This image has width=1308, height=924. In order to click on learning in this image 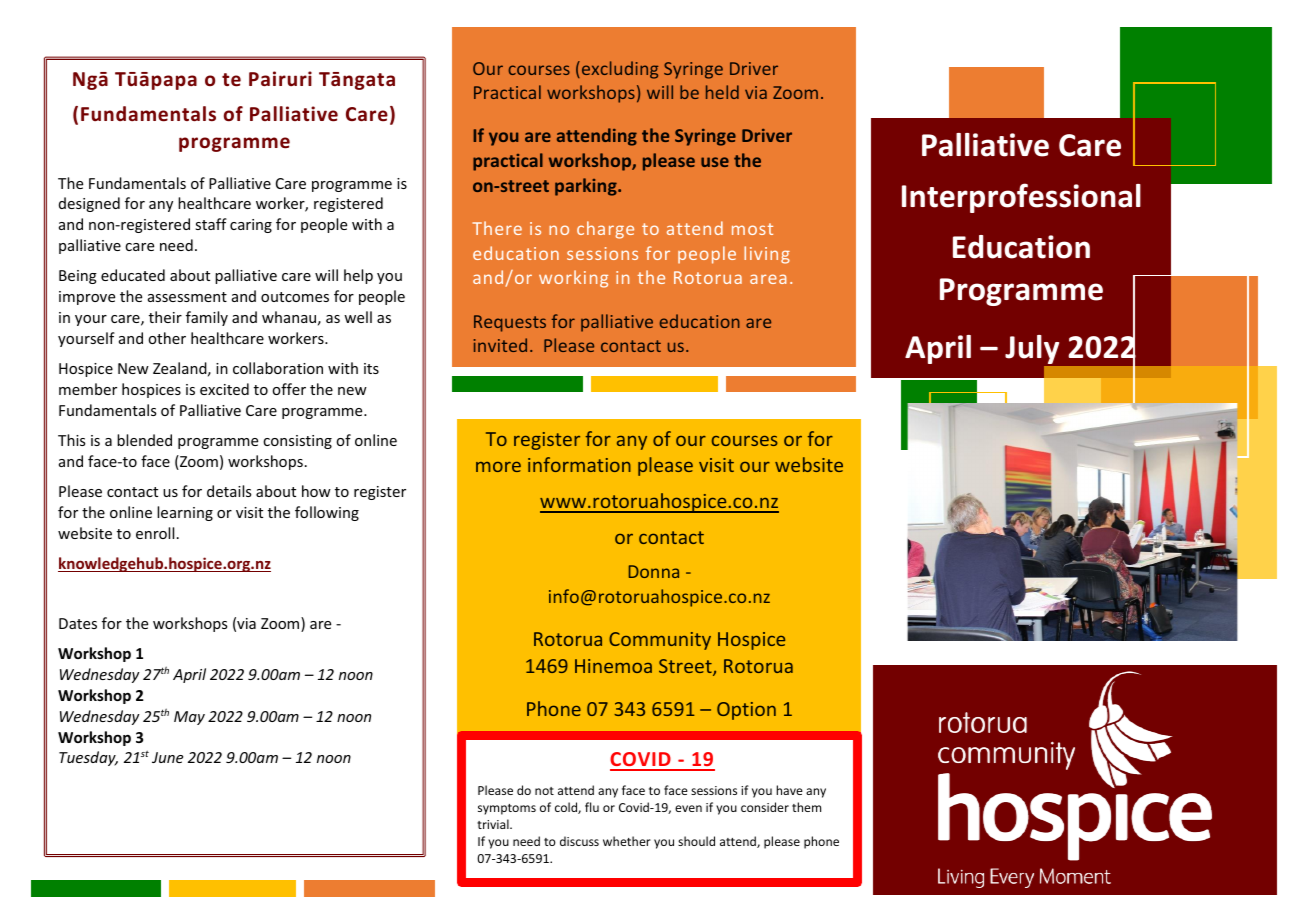, I will do `click(185, 513)`.
